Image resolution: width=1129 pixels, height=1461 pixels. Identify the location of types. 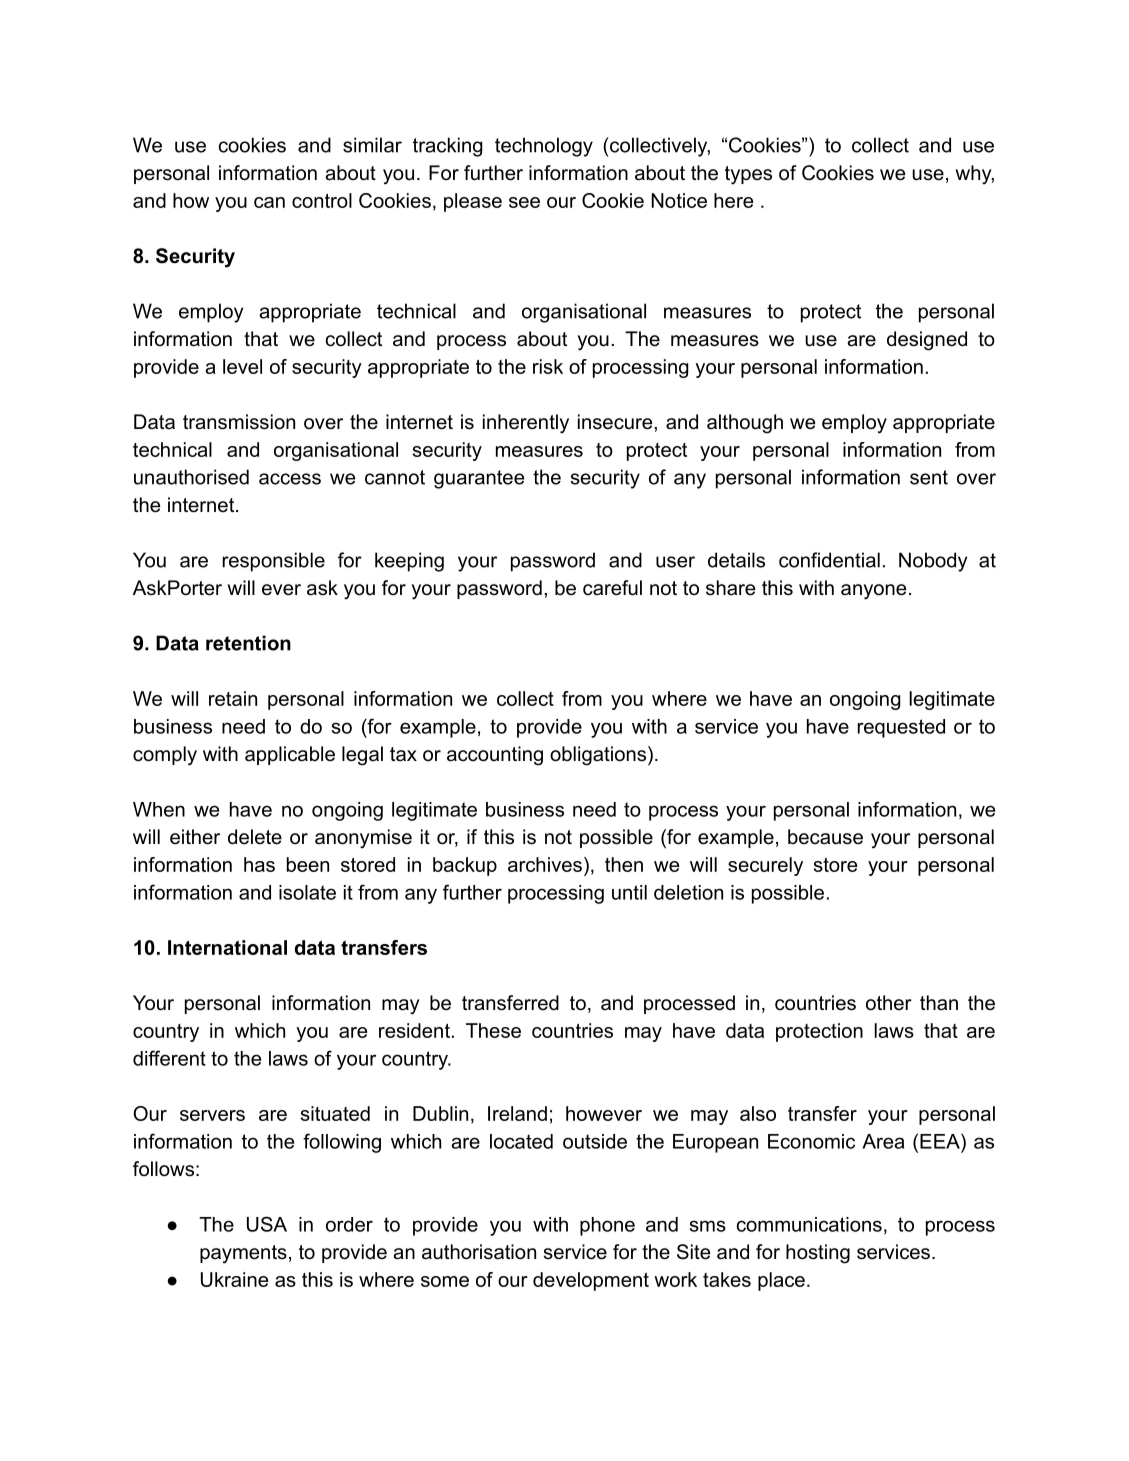
(748, 175).
